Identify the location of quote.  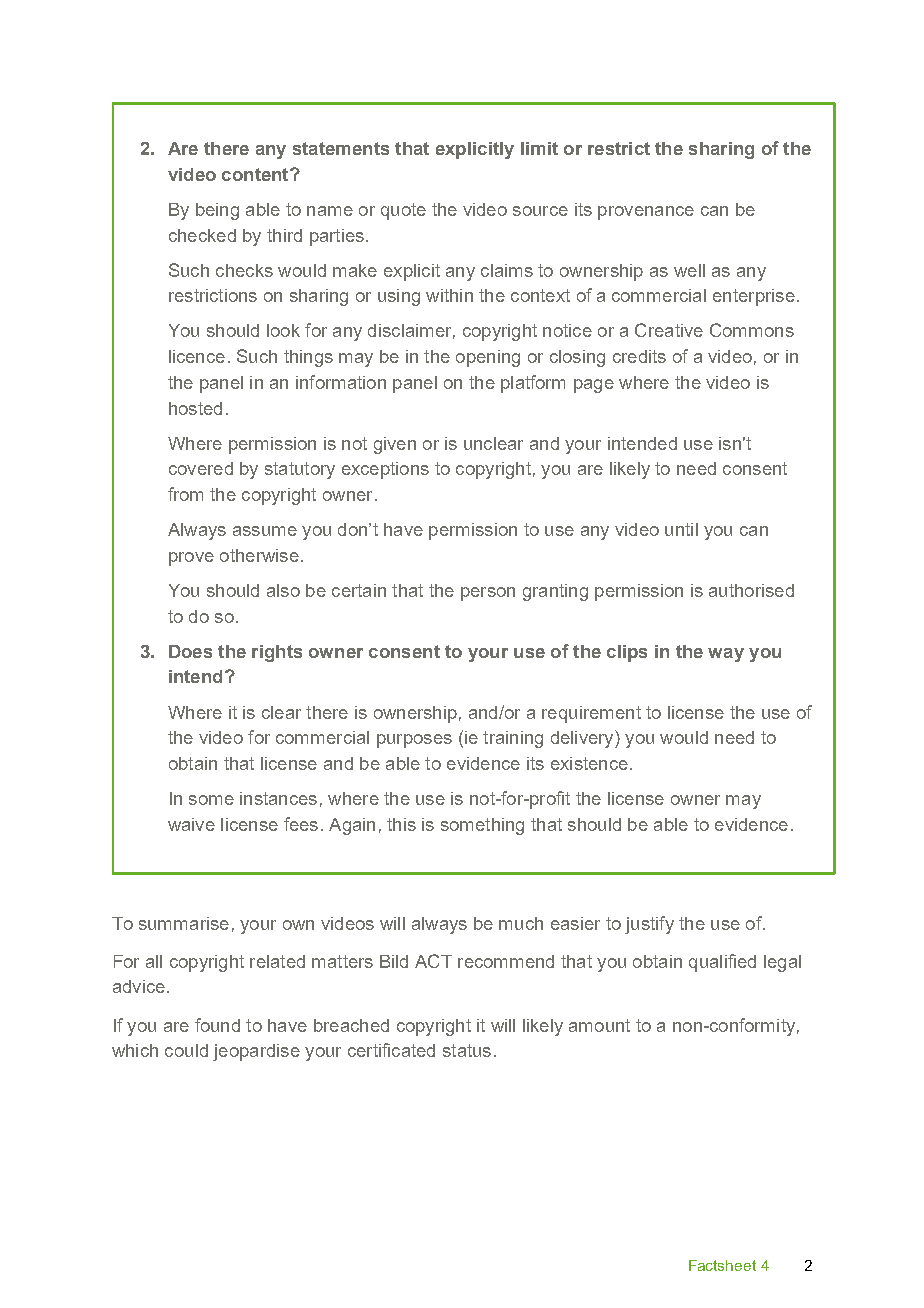
(403, 211).
